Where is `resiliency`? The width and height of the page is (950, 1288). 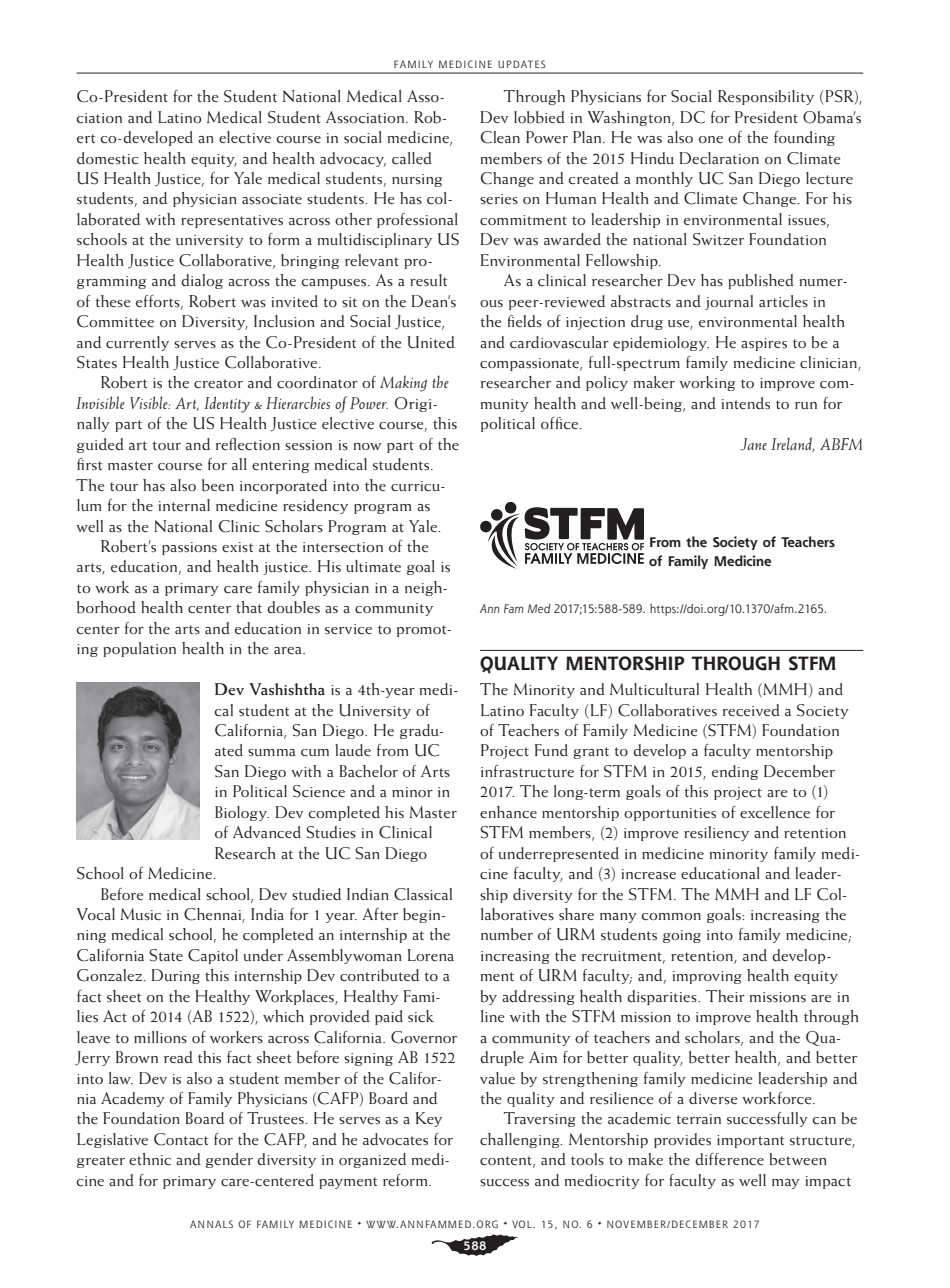 resiliency is located at coordinates (716, 833).
